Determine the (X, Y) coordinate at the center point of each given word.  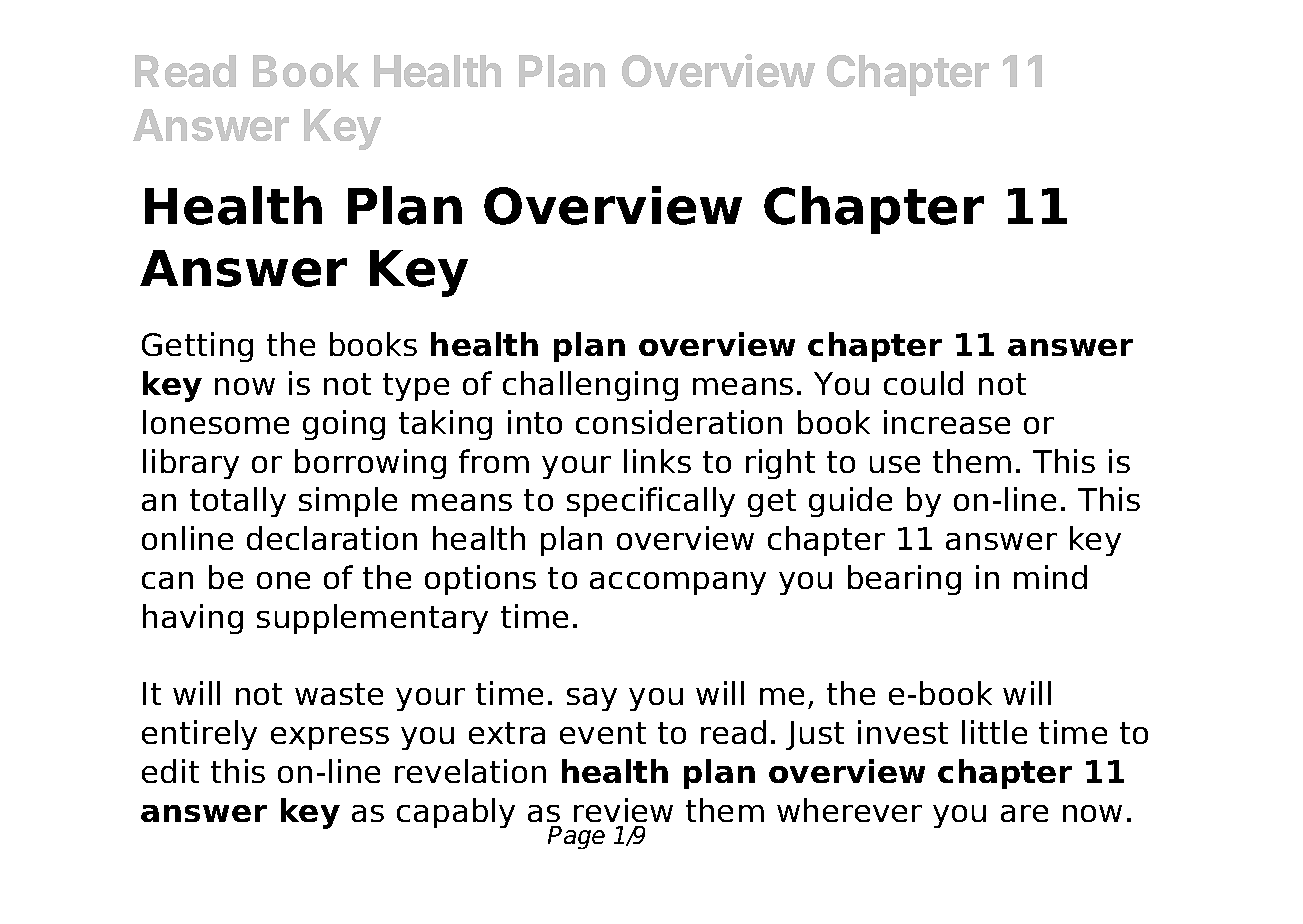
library (191, 464)
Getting (197, 347)
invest (903, 732)
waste (339, 694)
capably (456, 813)
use (895, 464)
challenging (590, 386)
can (167, 580)
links (657, 461)
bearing (904, 580)
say (592, 699)
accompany (678, 583)
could (923, 383)
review (623, 810)
